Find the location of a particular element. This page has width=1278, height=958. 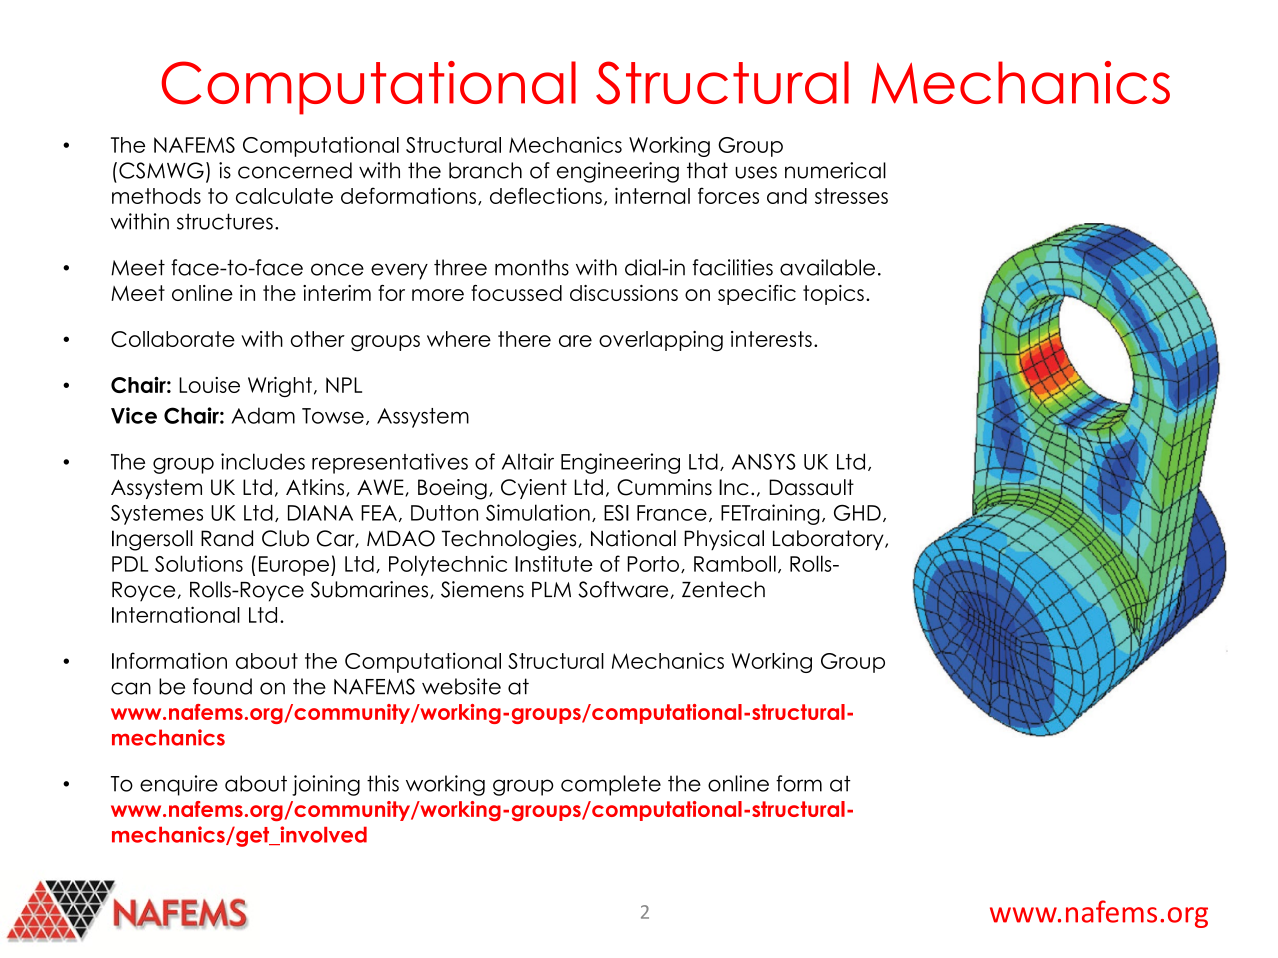

enquire is located at coordinates (179, 785).
